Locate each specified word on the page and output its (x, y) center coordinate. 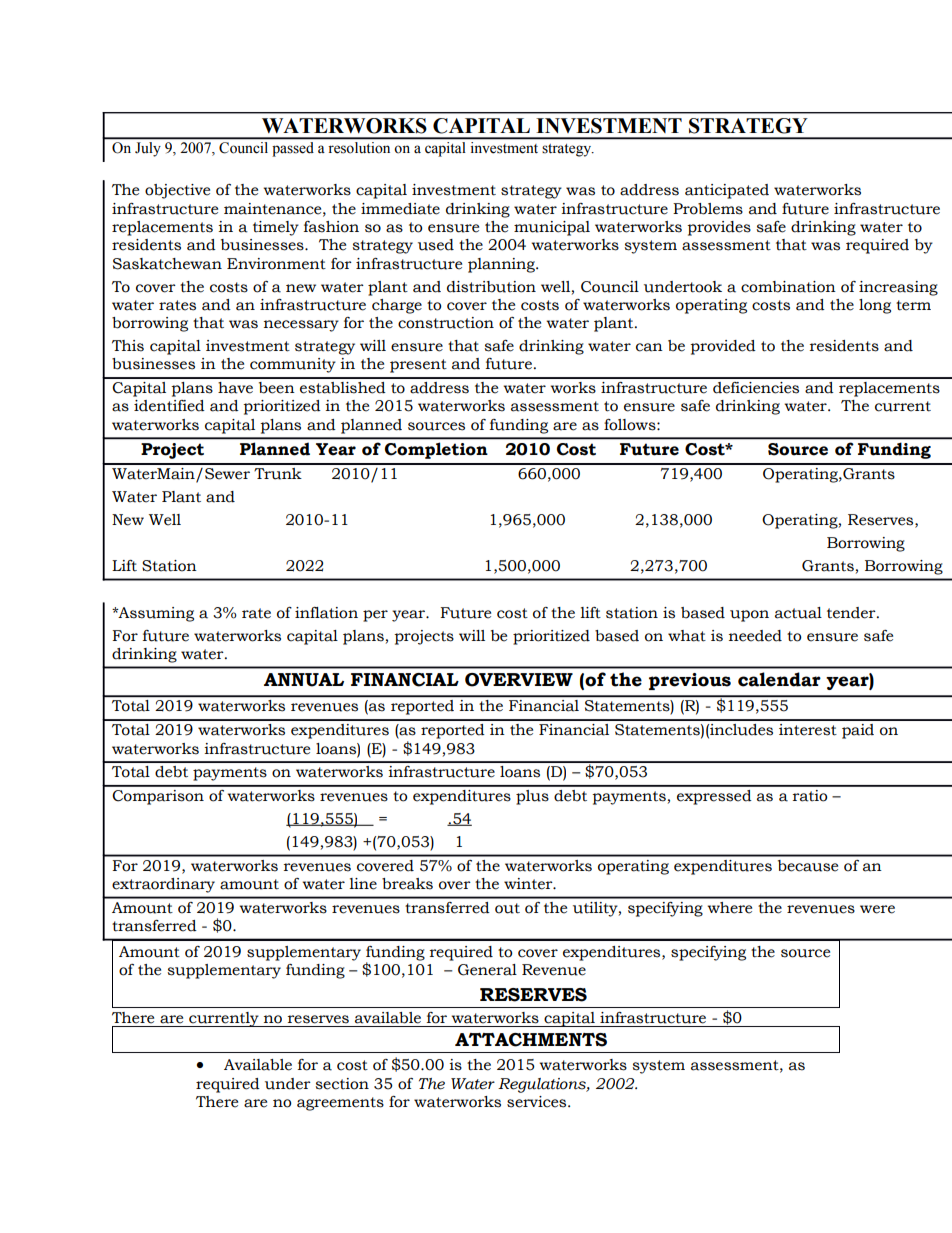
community (293, 365)
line (363, 884)
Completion (436, 451)
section (342, 1084)
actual (798, 613)
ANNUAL (304, 680)
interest (808, 730)
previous (690, 681)
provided (723, 347)
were (877, 909)
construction (446, 323)
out (507, 908)
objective (177, 191)
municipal (552, 228)
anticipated (727, 191)
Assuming (155, 614)
